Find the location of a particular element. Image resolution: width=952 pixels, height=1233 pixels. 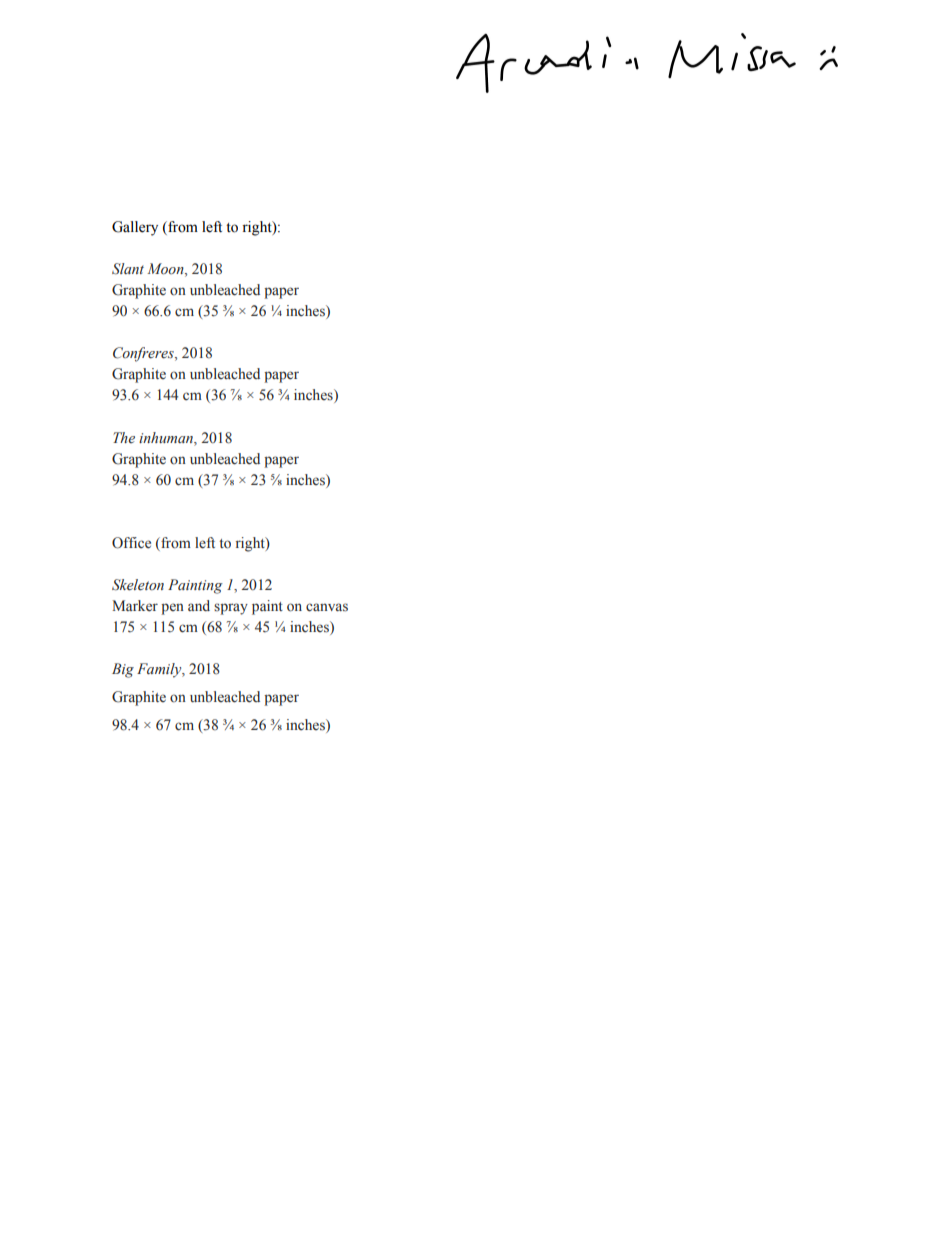

The is located at coordinates (124, 437).
